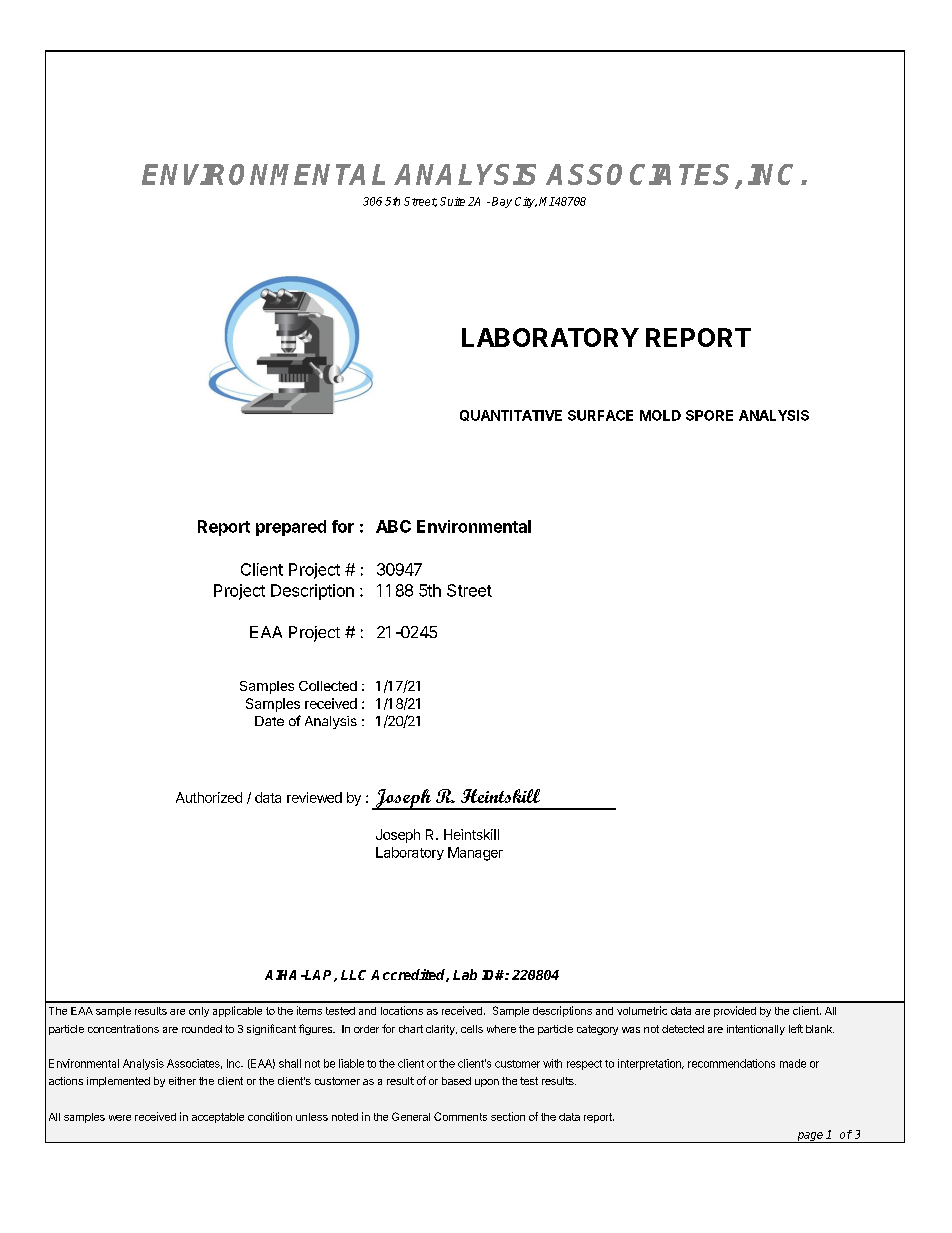  I want to click on Suite, so click(452, 201).
